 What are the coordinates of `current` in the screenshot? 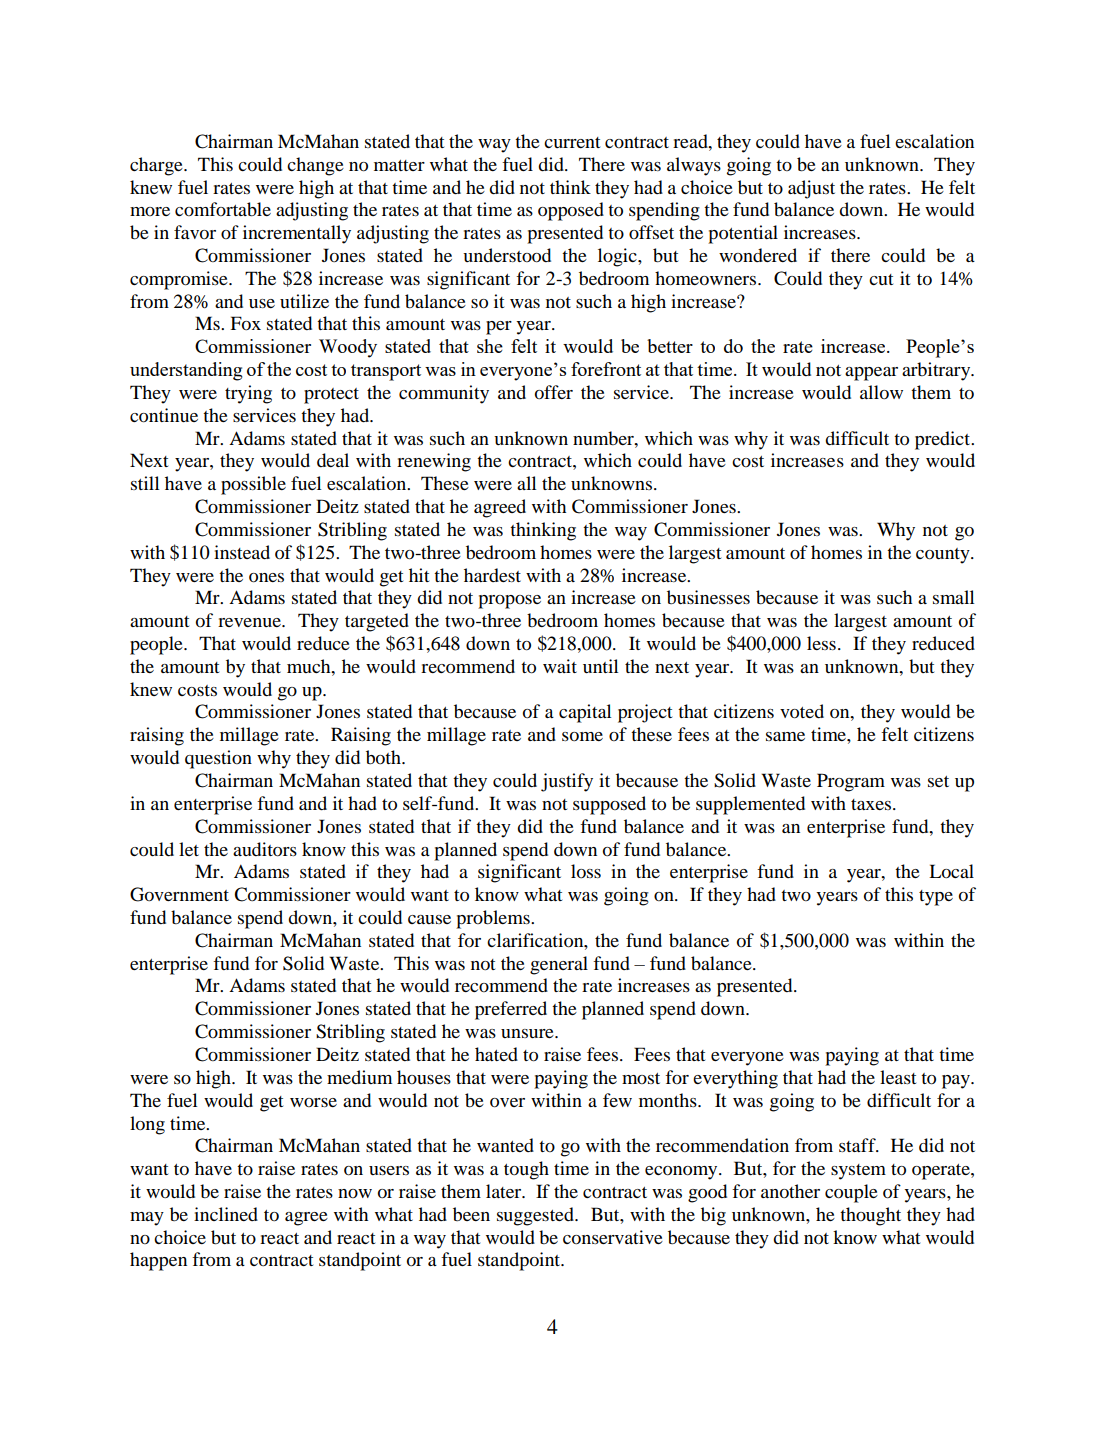 It's located at (572, 142).
